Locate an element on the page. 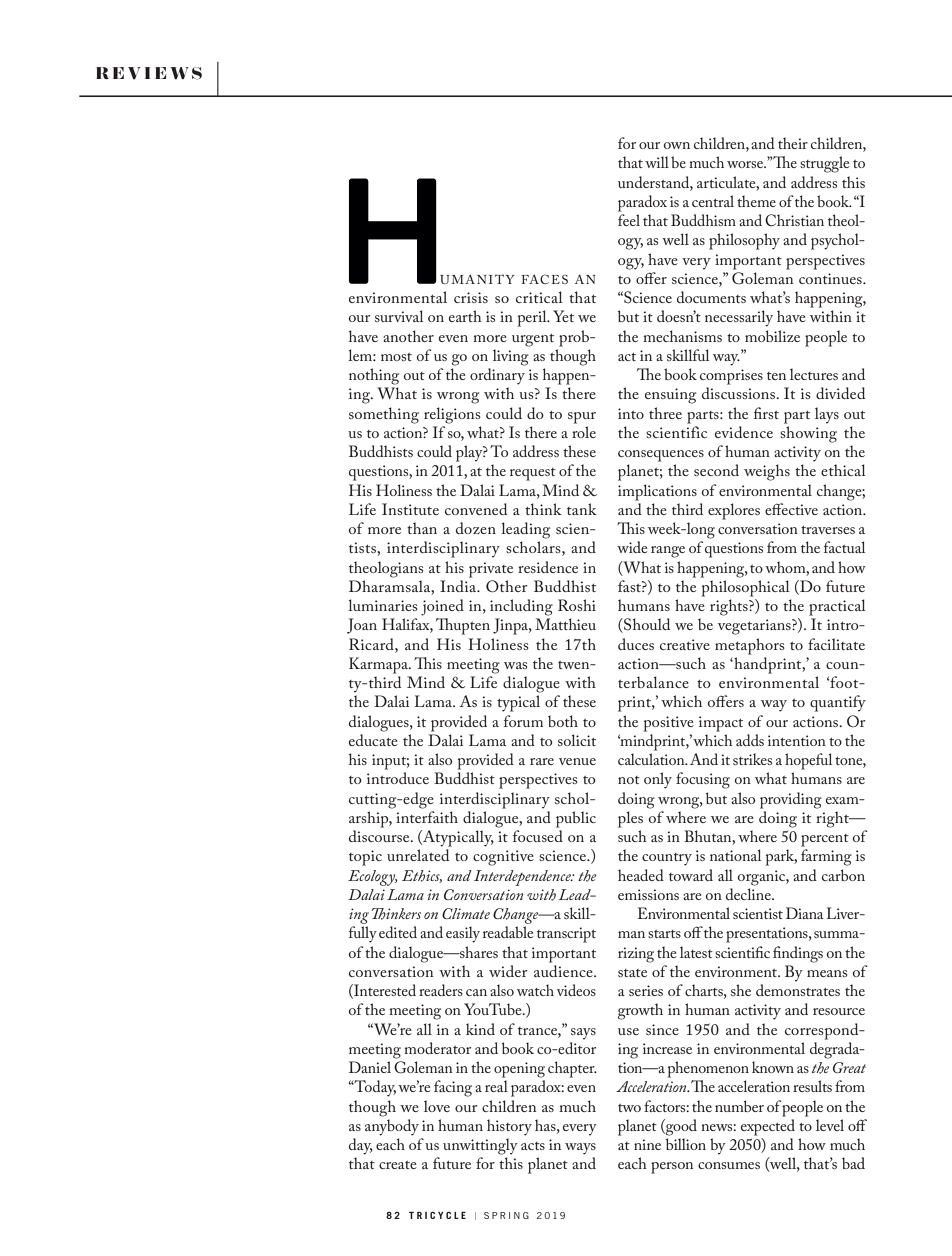  ways is located at coordinates (580, 1149).
